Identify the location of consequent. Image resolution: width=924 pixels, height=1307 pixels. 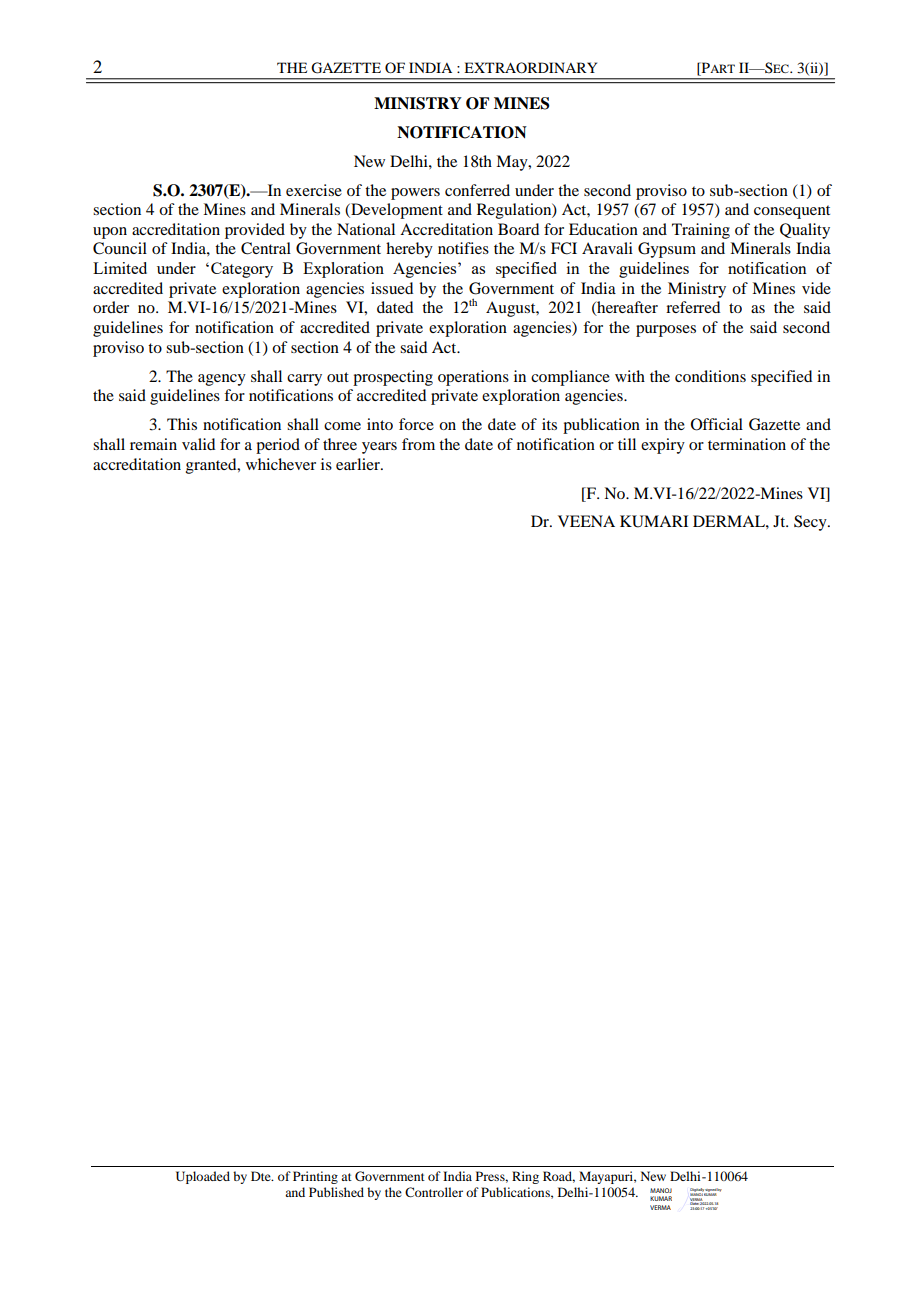
(792, 212).
